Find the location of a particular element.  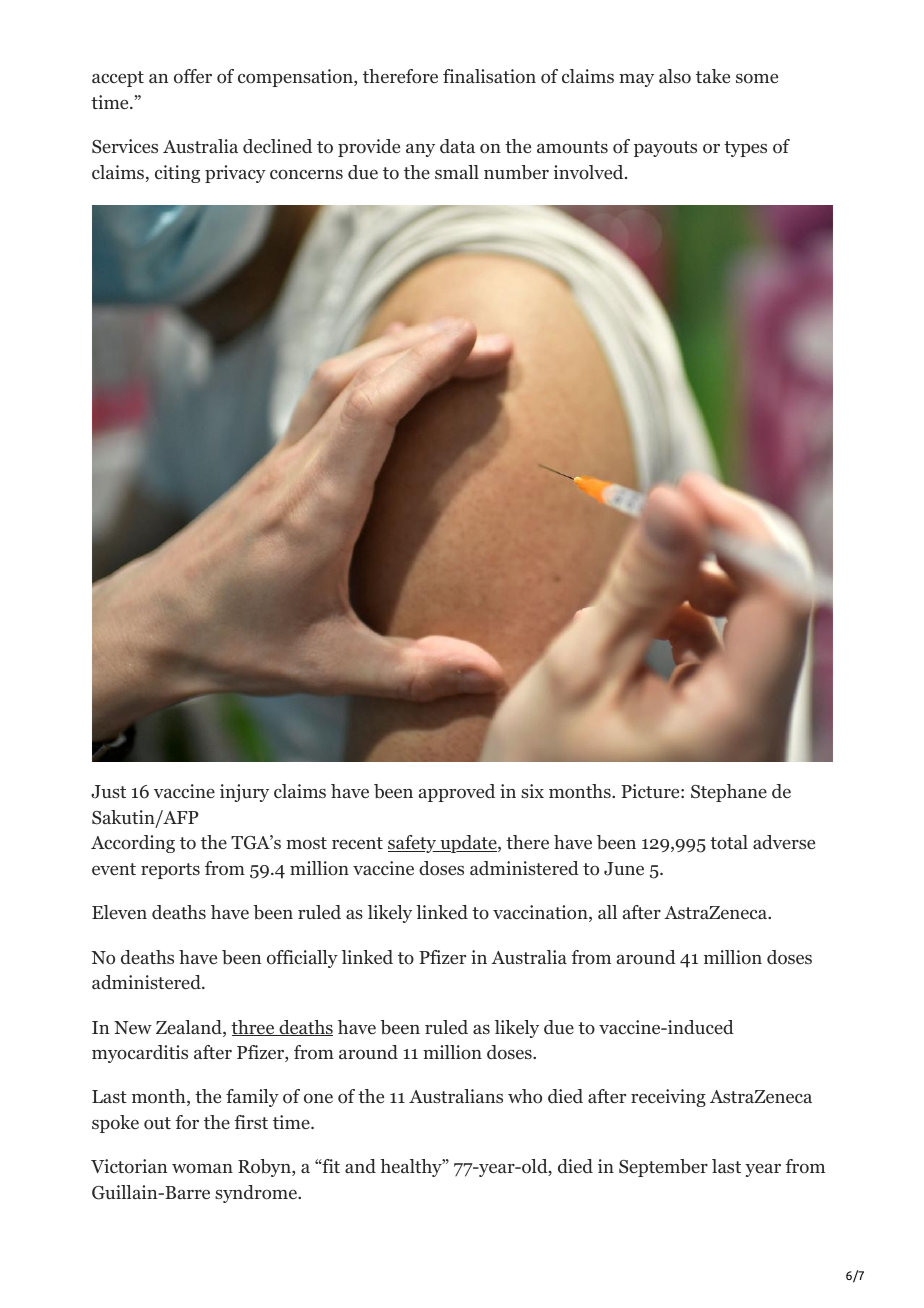

approved is located at coordinates (457, 793).
